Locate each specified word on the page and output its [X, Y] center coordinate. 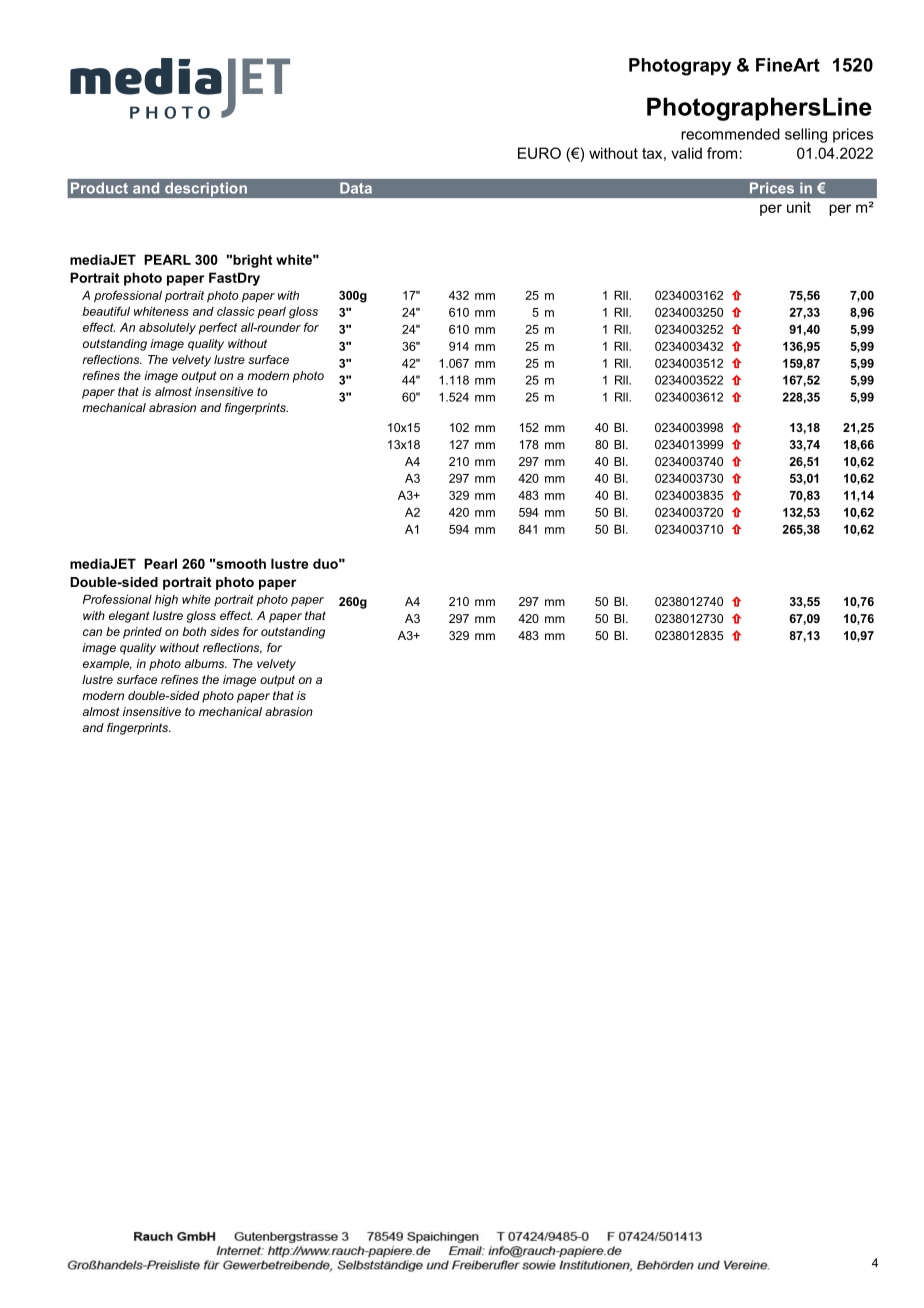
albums [206, 663]
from [722, 153]
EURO [539, 153]
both [194, 631]
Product [99, 188]
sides [224, 631]
